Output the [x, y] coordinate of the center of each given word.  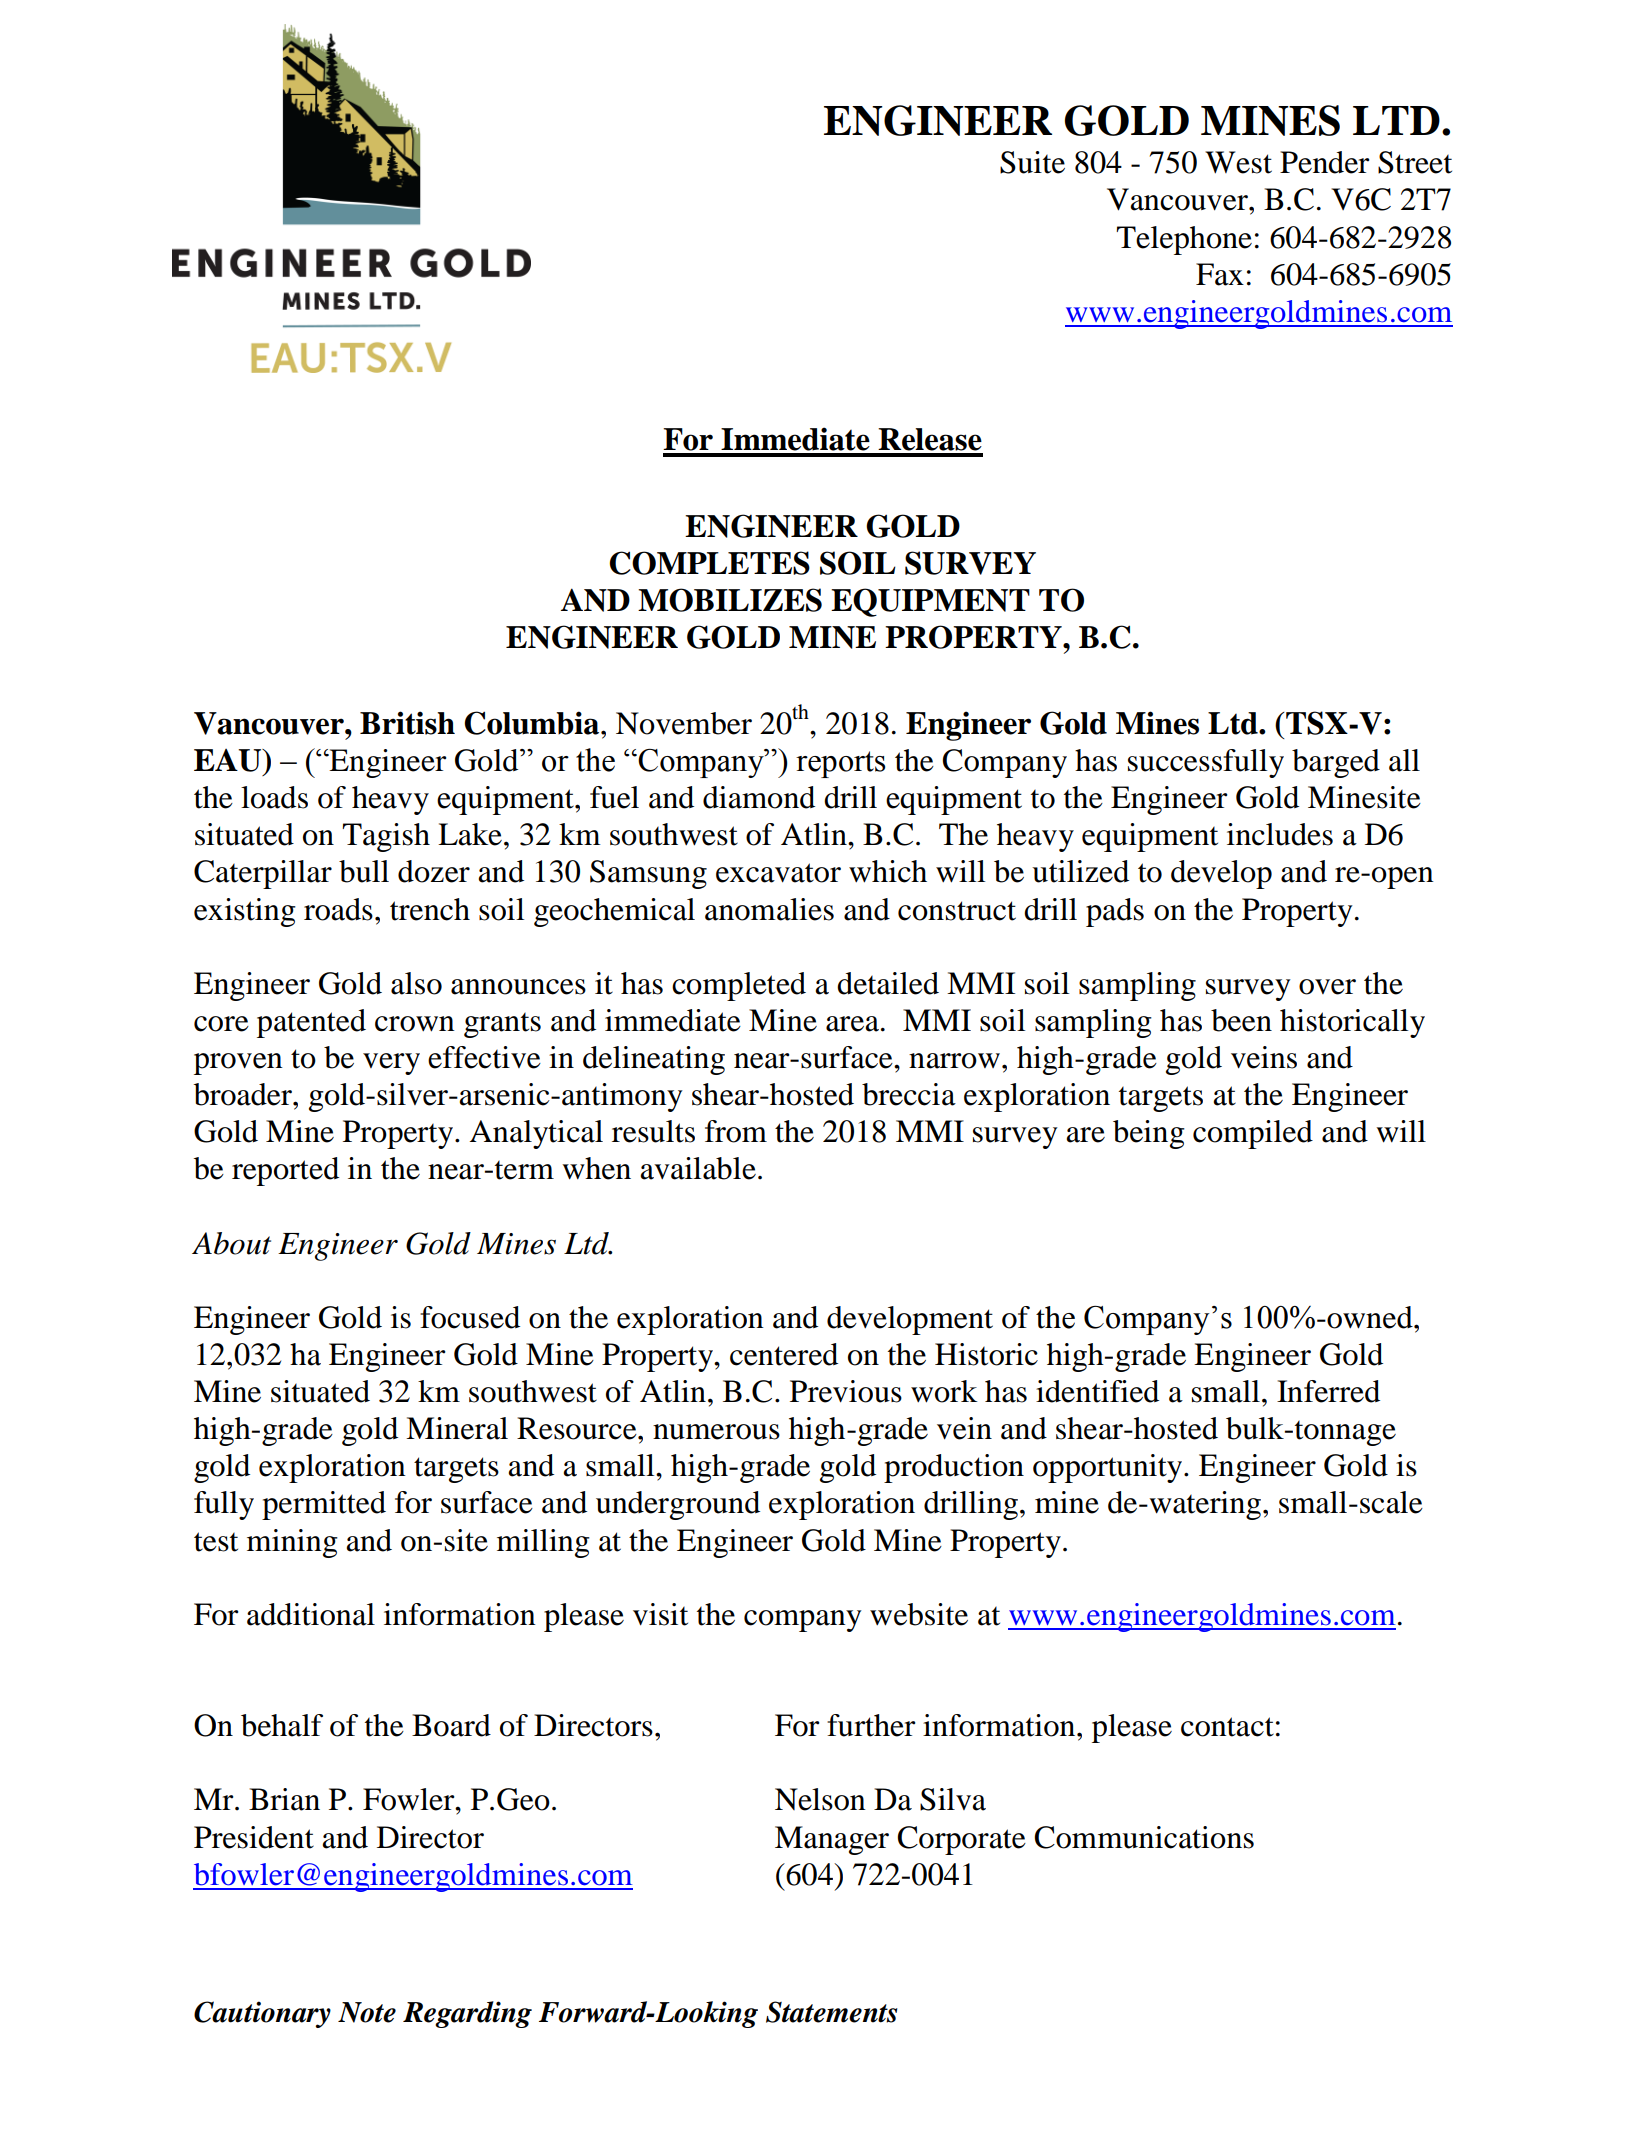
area [852, 1024]
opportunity [1109, 1468]
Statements [831, 2012]
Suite [1032, 162]
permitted [324, 1505]
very [391, 1064]
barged [1336, 763]
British [407, 723]
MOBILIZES [730, 600]
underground [678, 1505]
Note [367, 2012]
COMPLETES [709, 563]
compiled [1253, 1134]
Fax [1220, 274]
